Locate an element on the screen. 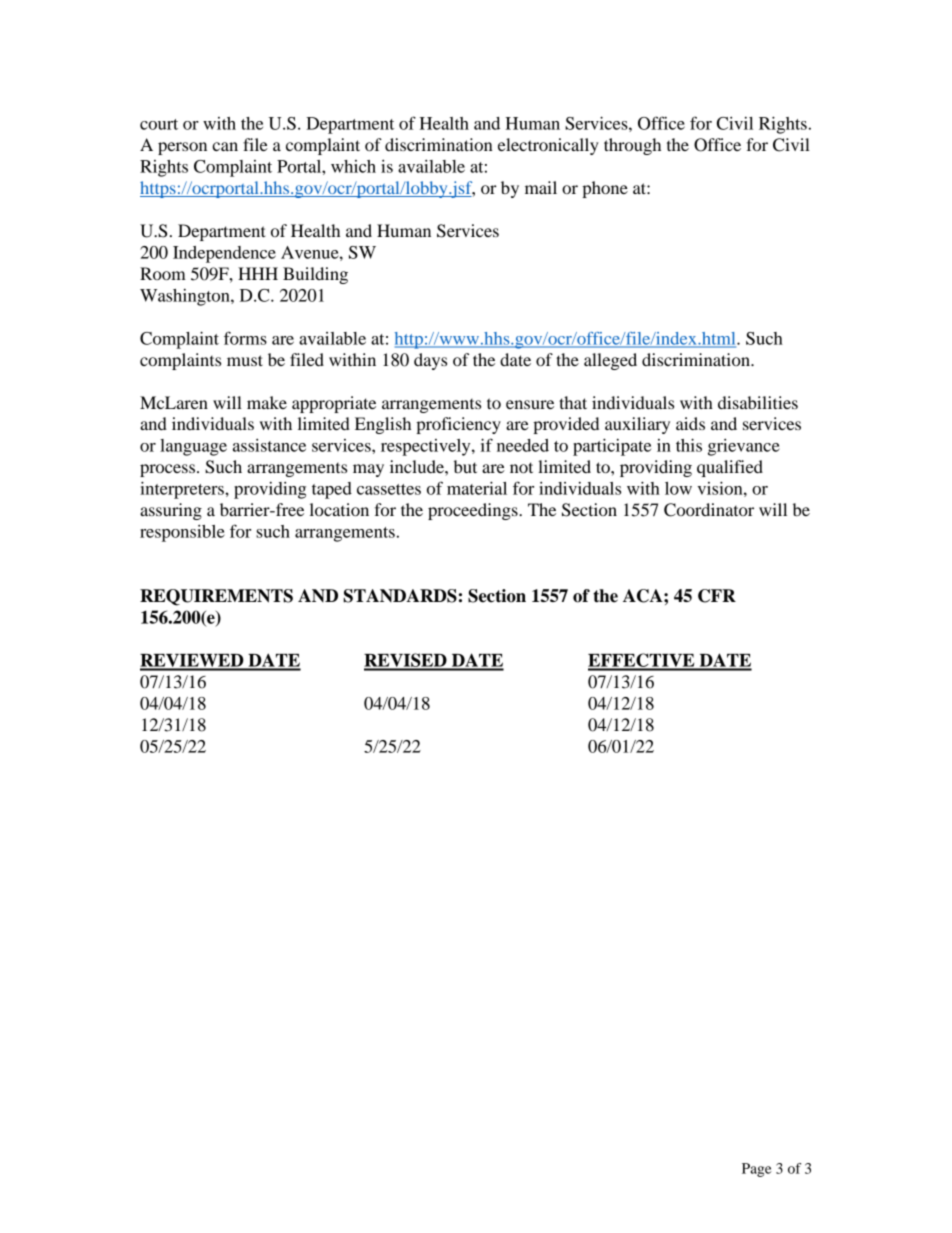 The height and width of the screenshot is (1233, 952). mail is located at coordinates (541, 187).
